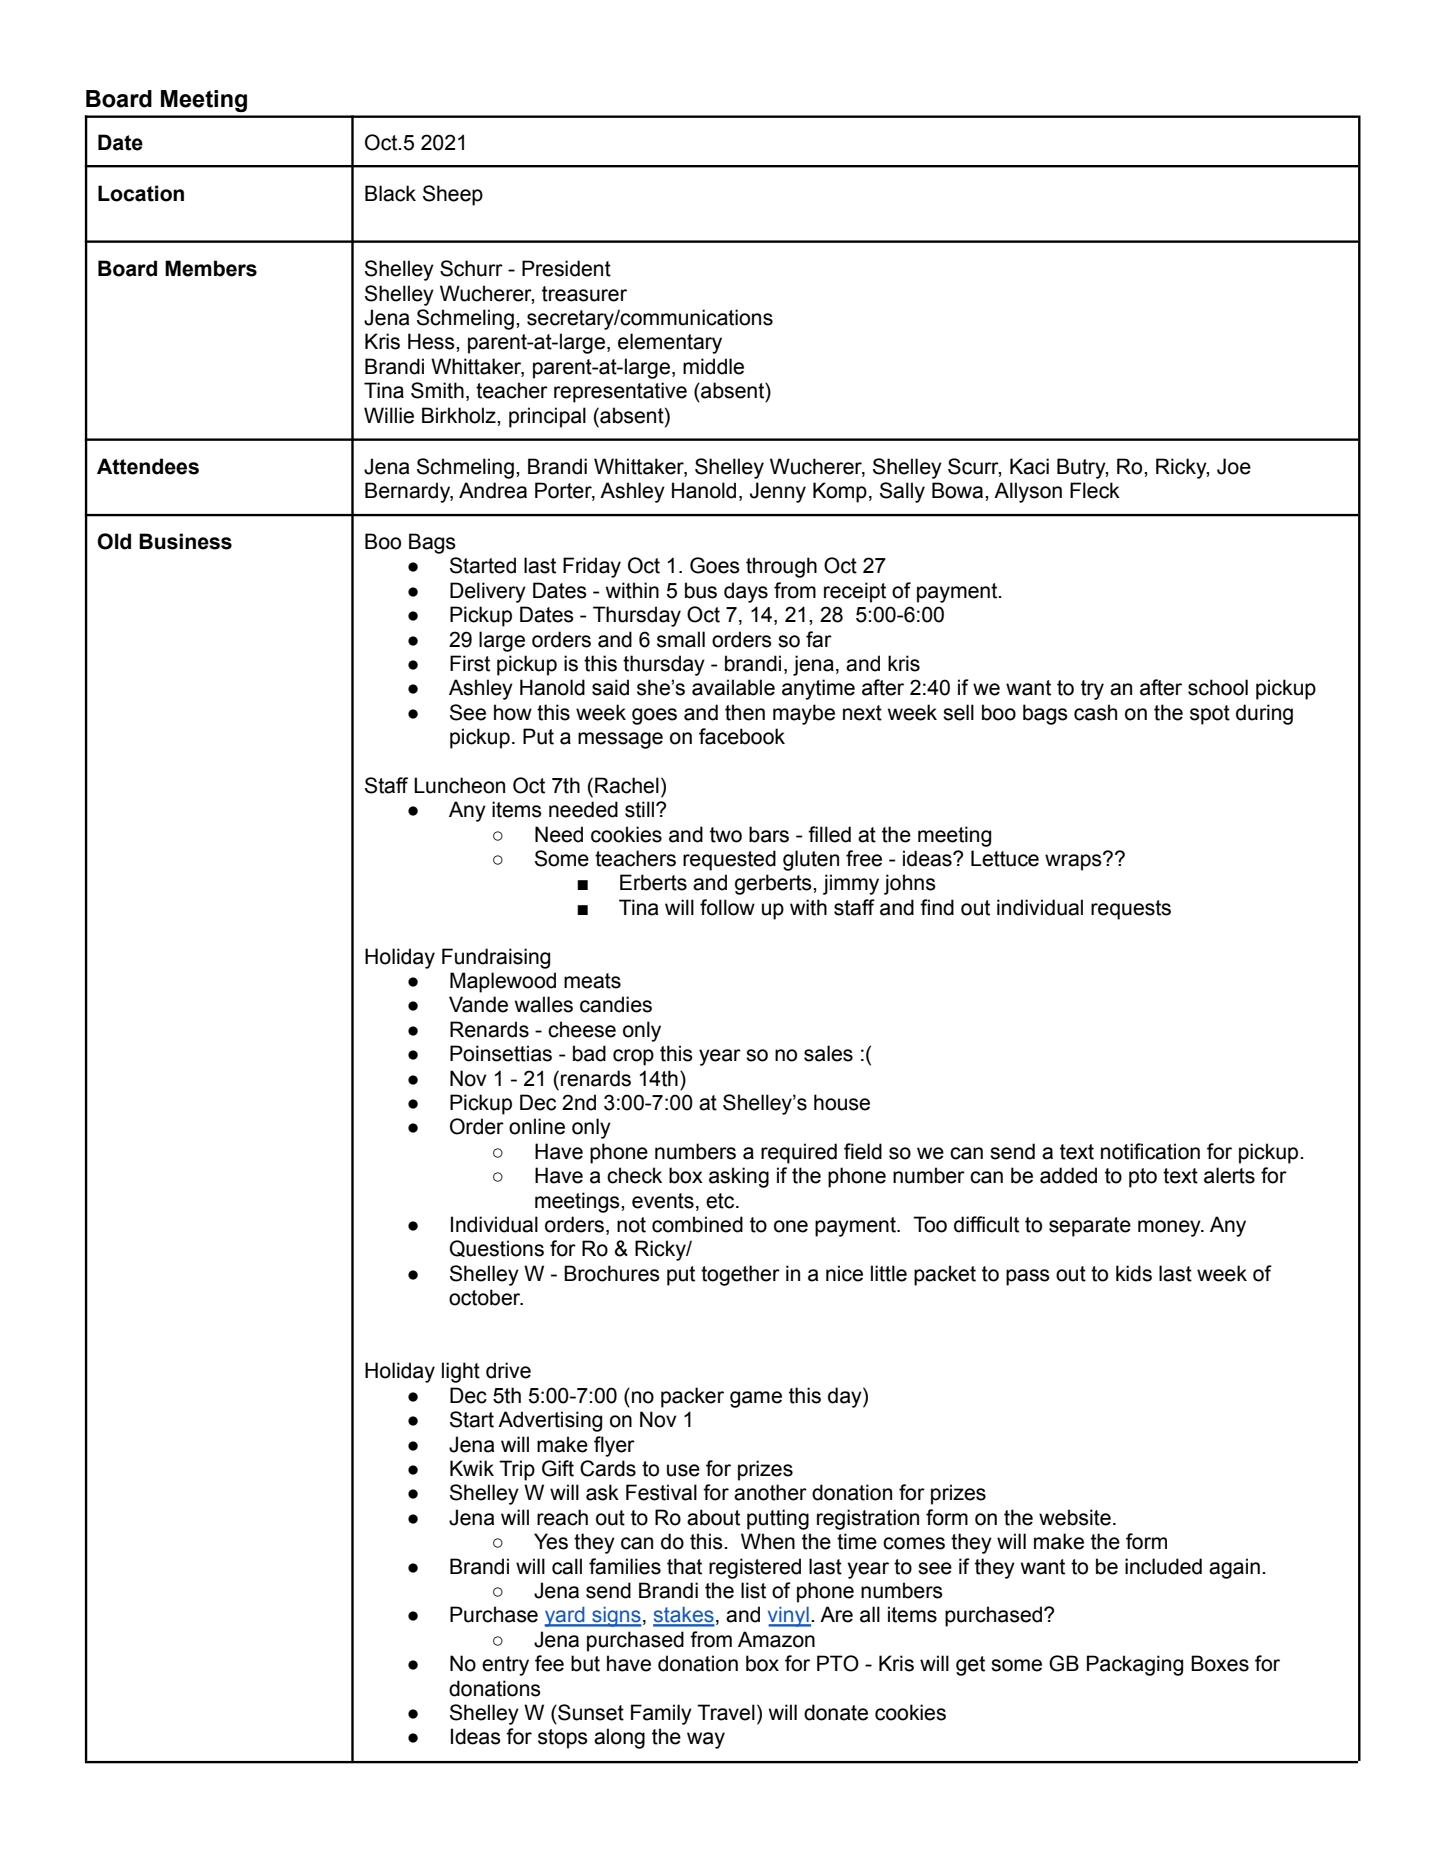 This screenshot has height=1867, width=1443. Describe the element at coordinates (505, 1666) in the screenshot. I see `entry` at that location.
